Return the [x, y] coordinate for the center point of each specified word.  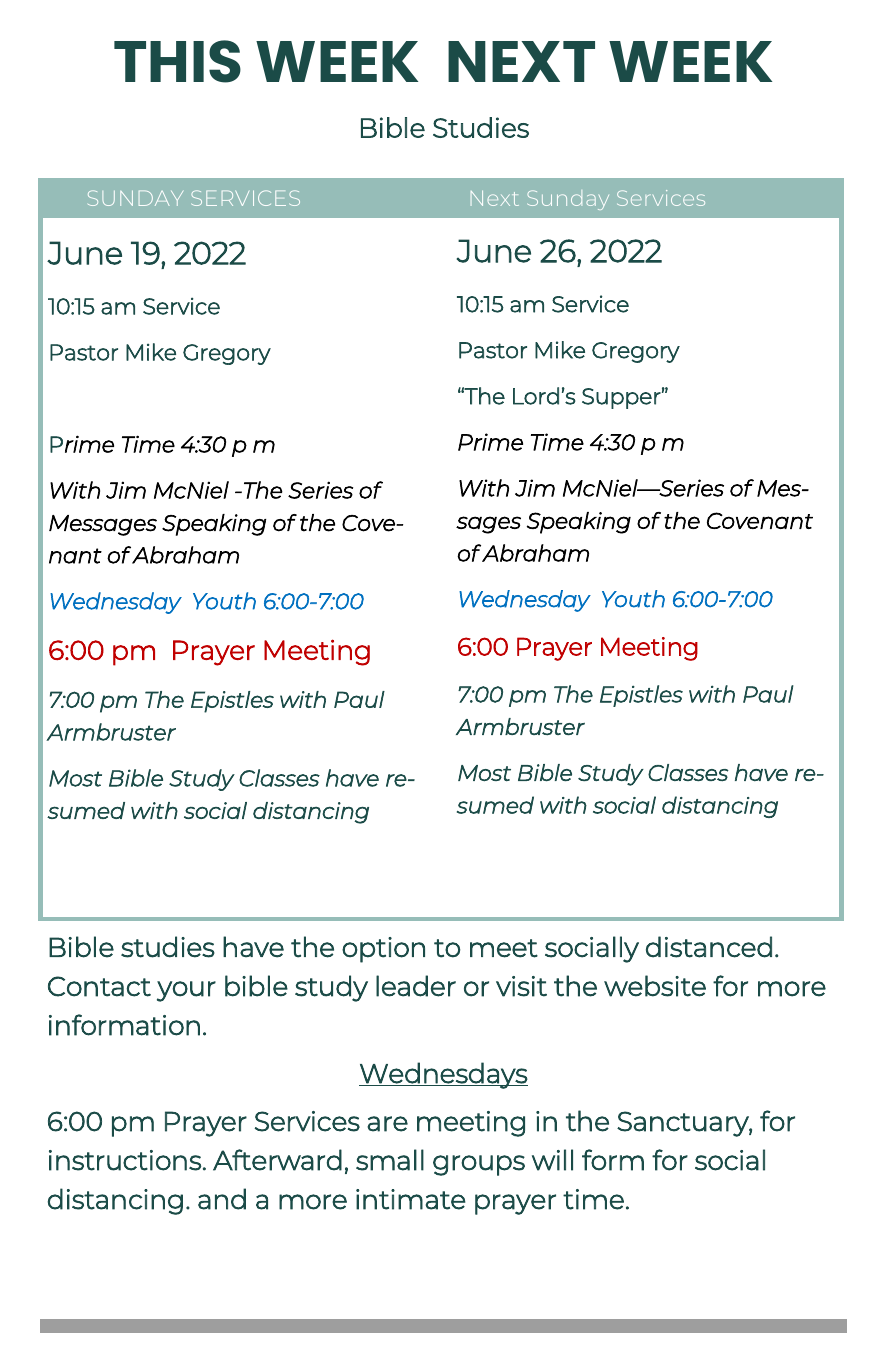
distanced [709, 947]
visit [521, 986]
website [655, 986]
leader [416, 986]
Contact [99, 986]
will [552, 1160]
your [186, 991]
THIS [177, 61]
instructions [125, 1160]
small [390, 1160]
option [383, 950]
